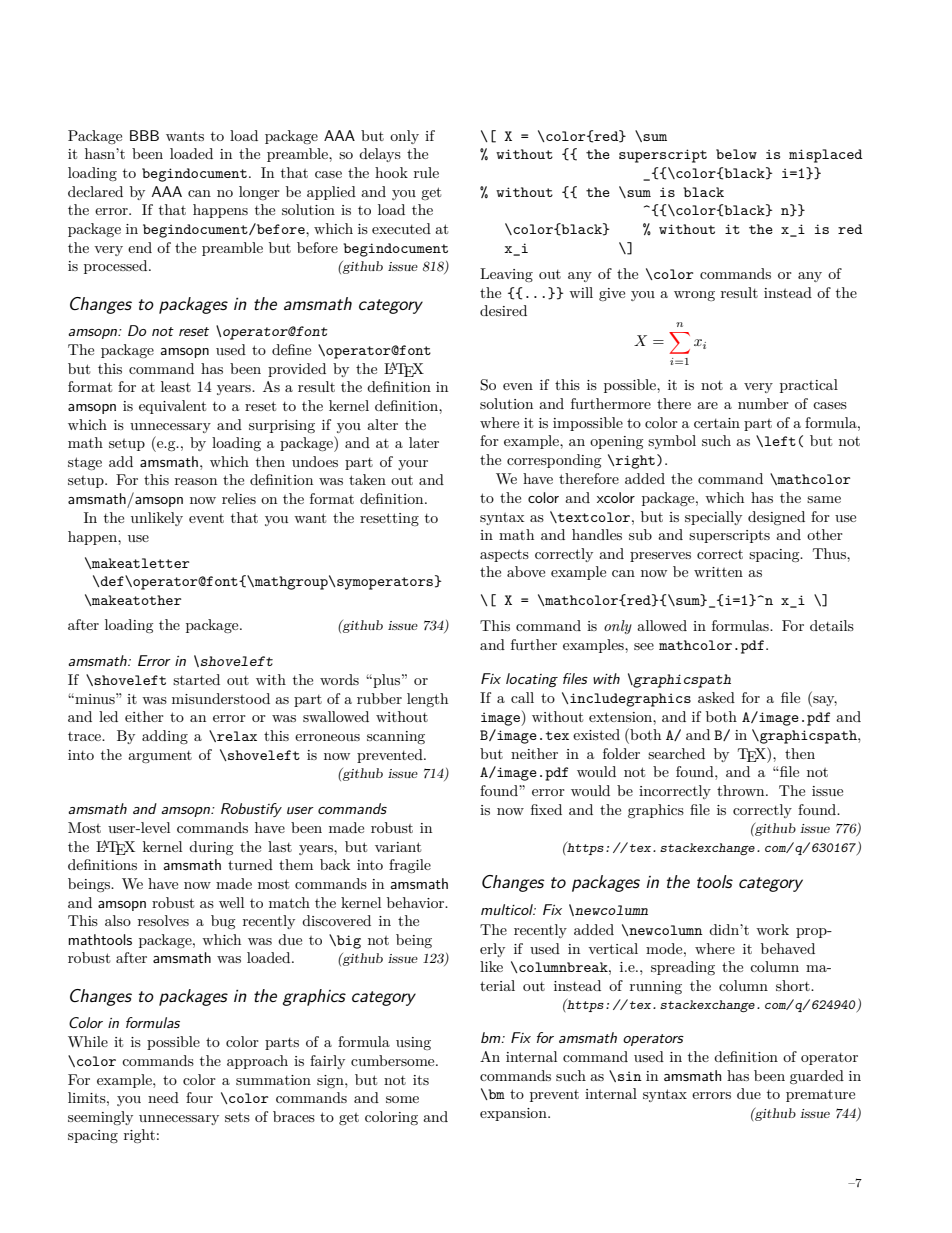 The width and height of the image is (952, 1233). I want to click on below, so click(736, 154).
